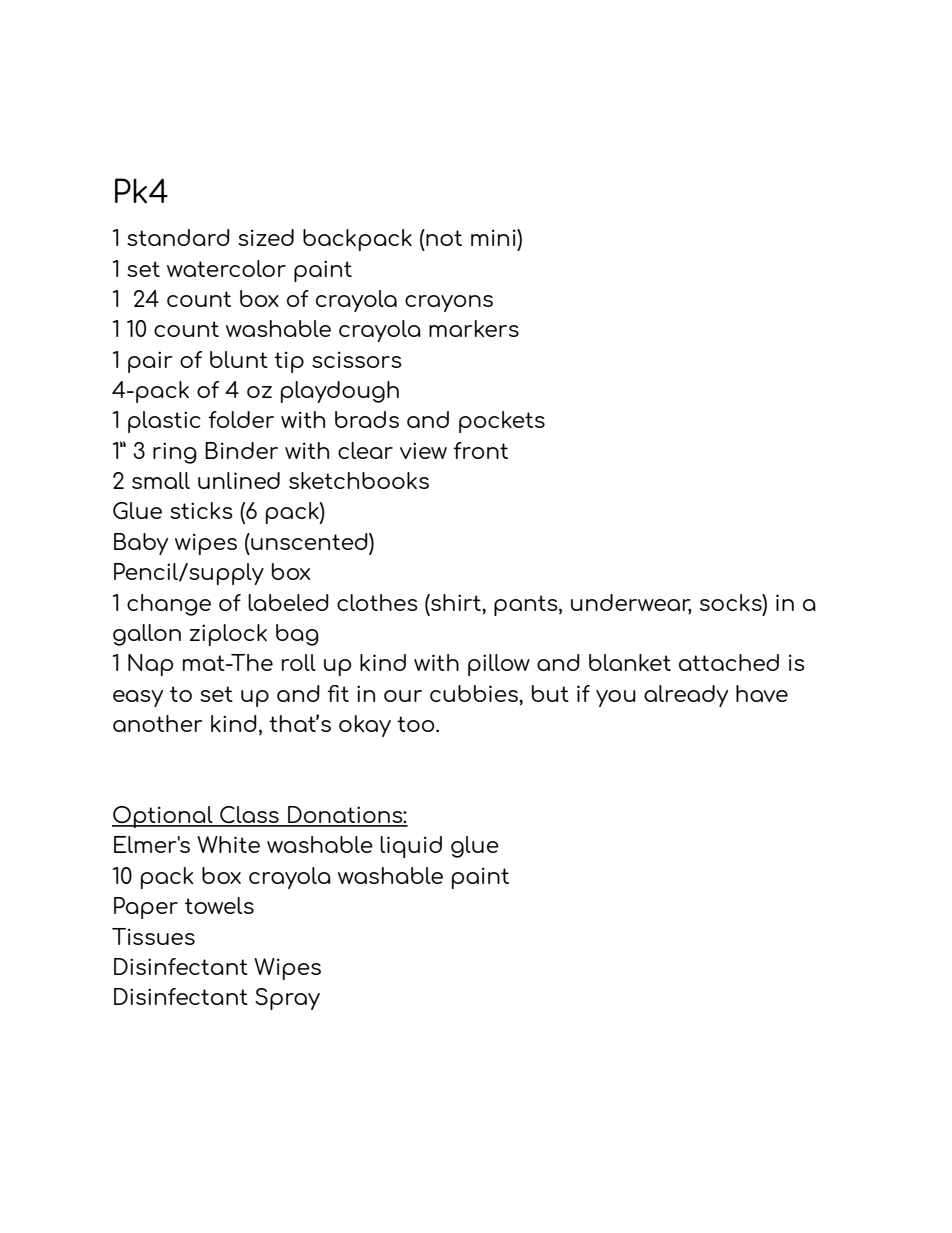  Describe the element at coordinates (158, 723) in the screenshot. I see `another` at that location.
